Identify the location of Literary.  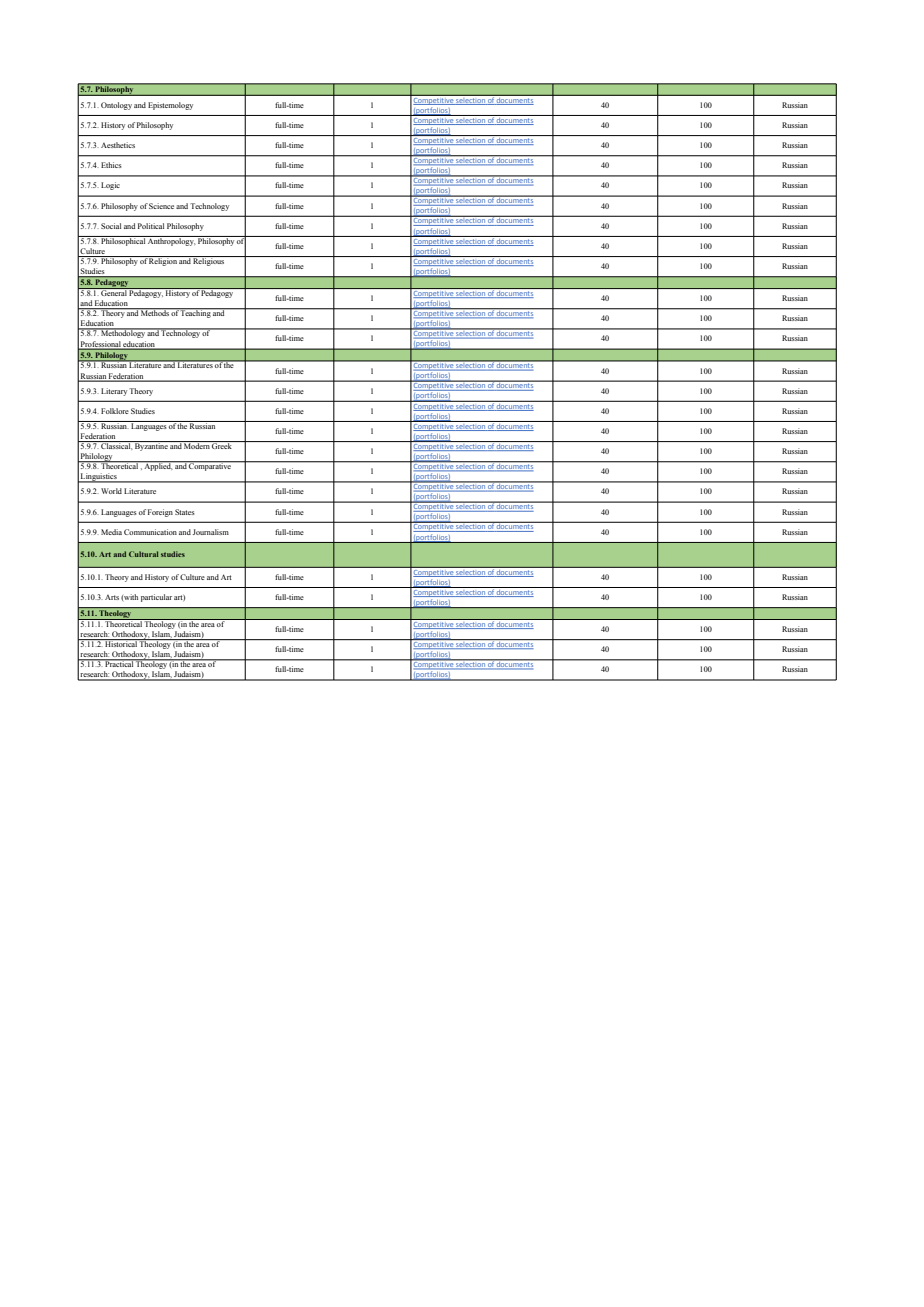
(114, 392).
